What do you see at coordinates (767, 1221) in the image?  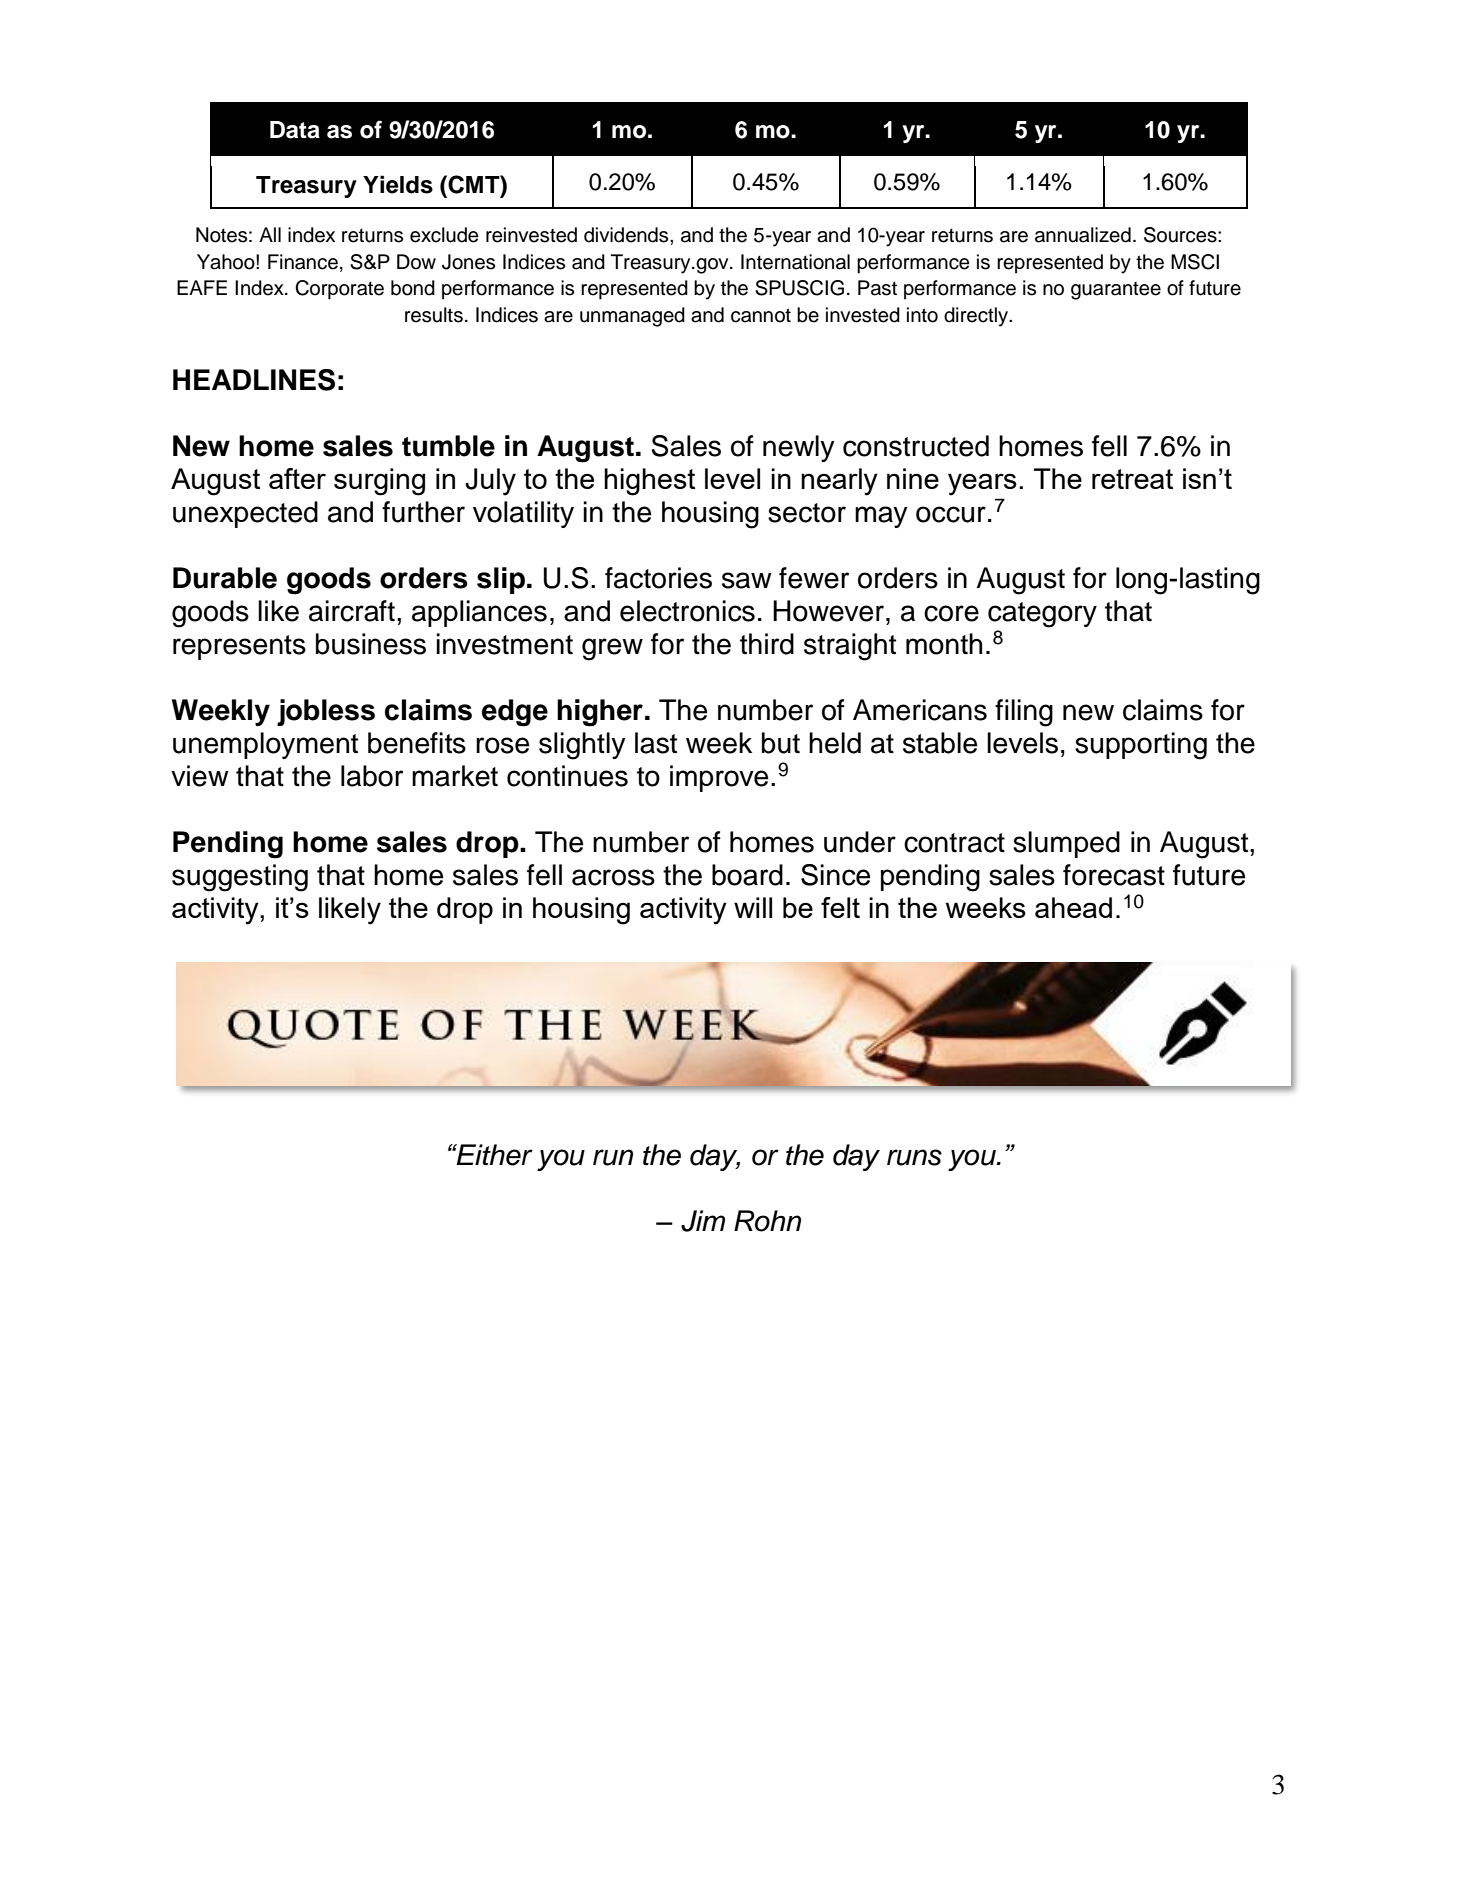 I see `Rohn` at bounding box center [767, 1221].
